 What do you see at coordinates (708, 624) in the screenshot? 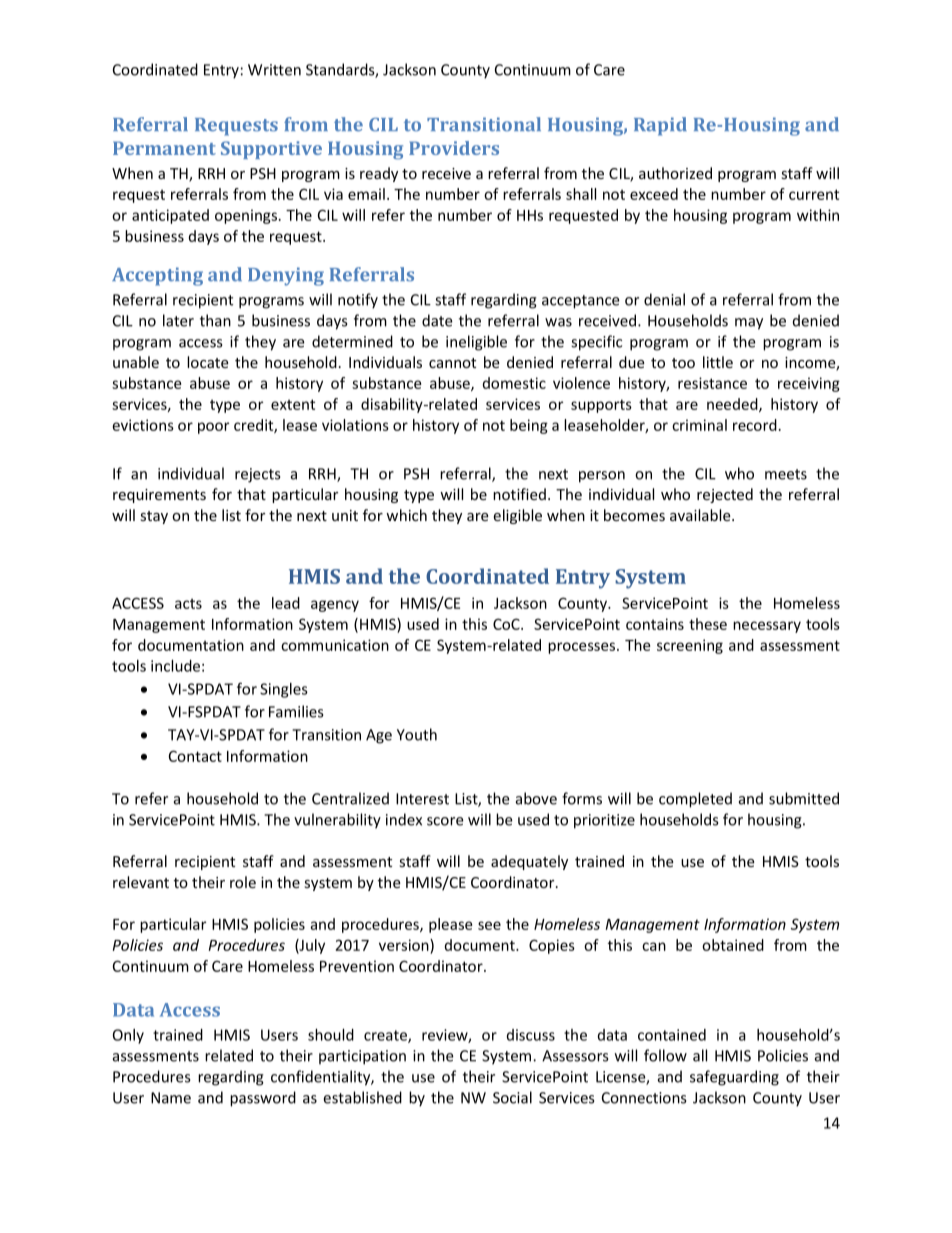
I see `these` at bounding box center [708, 624].
